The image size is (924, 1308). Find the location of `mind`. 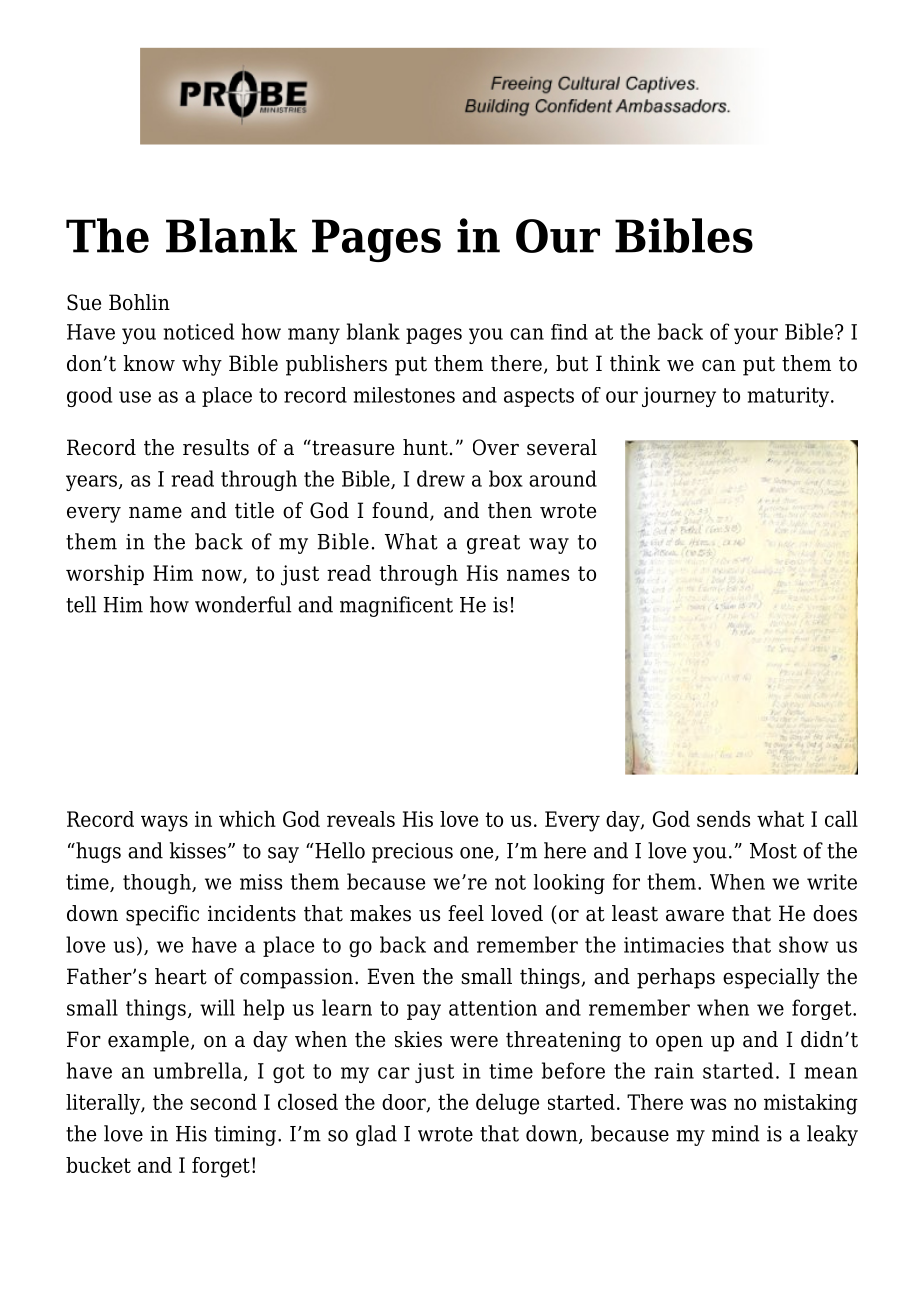

mind is located at coordinates (736, 1133).
